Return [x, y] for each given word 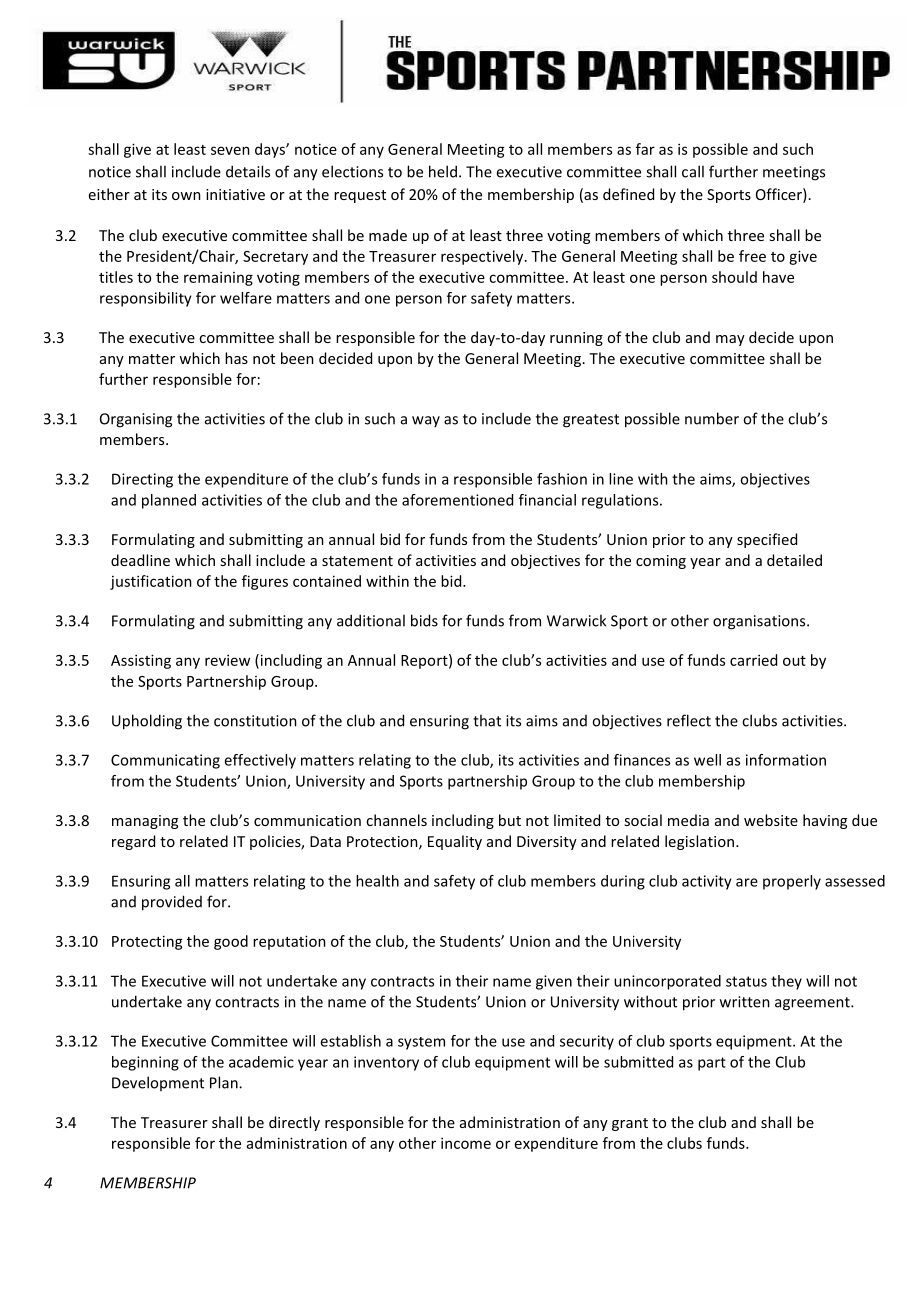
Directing [142, 480]
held [443, 171]
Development [158, 1083]
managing [145, 822]
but [510, 820]
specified [767, 540]
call [693, 171]
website [771, 820]
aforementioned [457, 500]
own [186, 196]
